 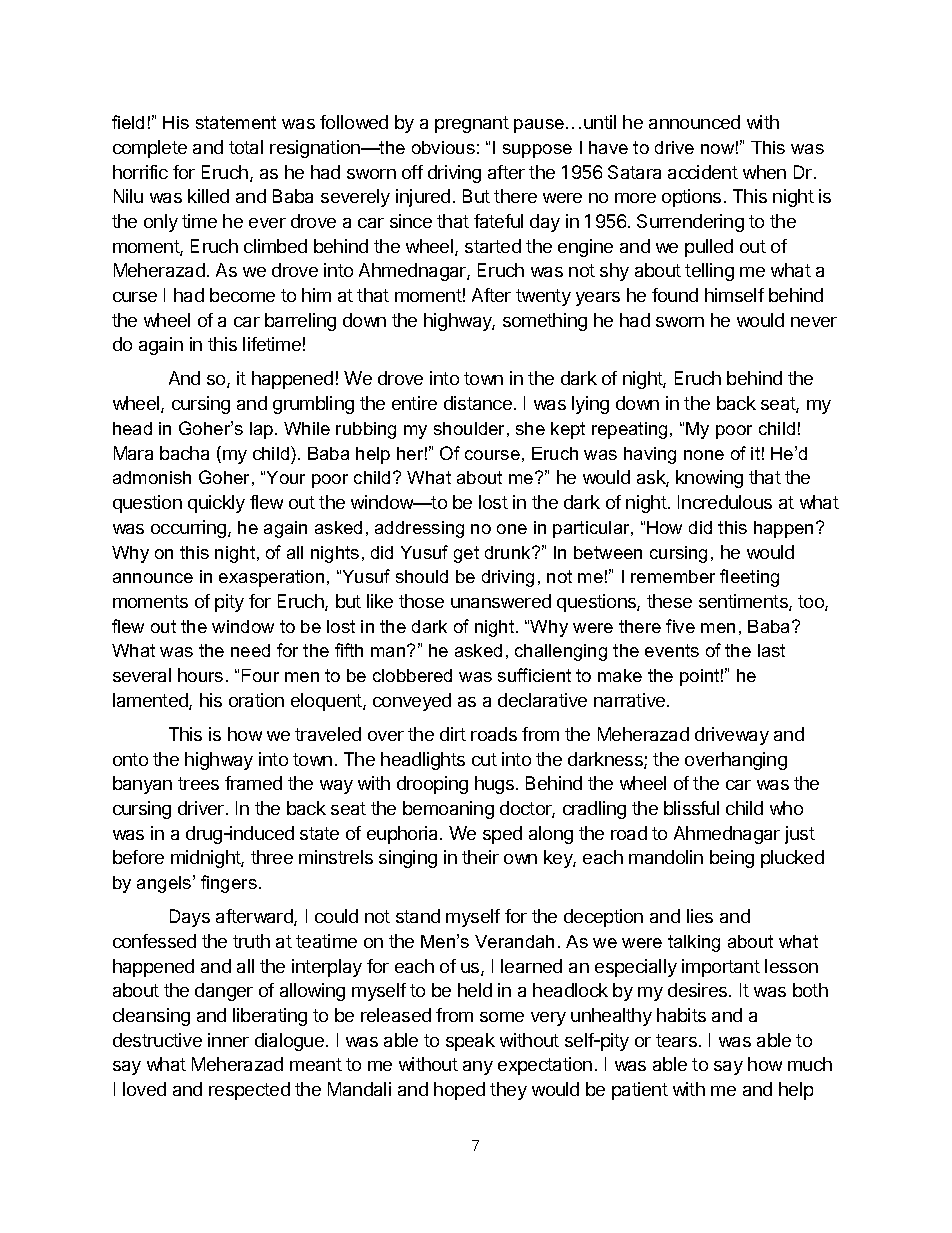 I want to click on lap, so click(x=263, y=430).
